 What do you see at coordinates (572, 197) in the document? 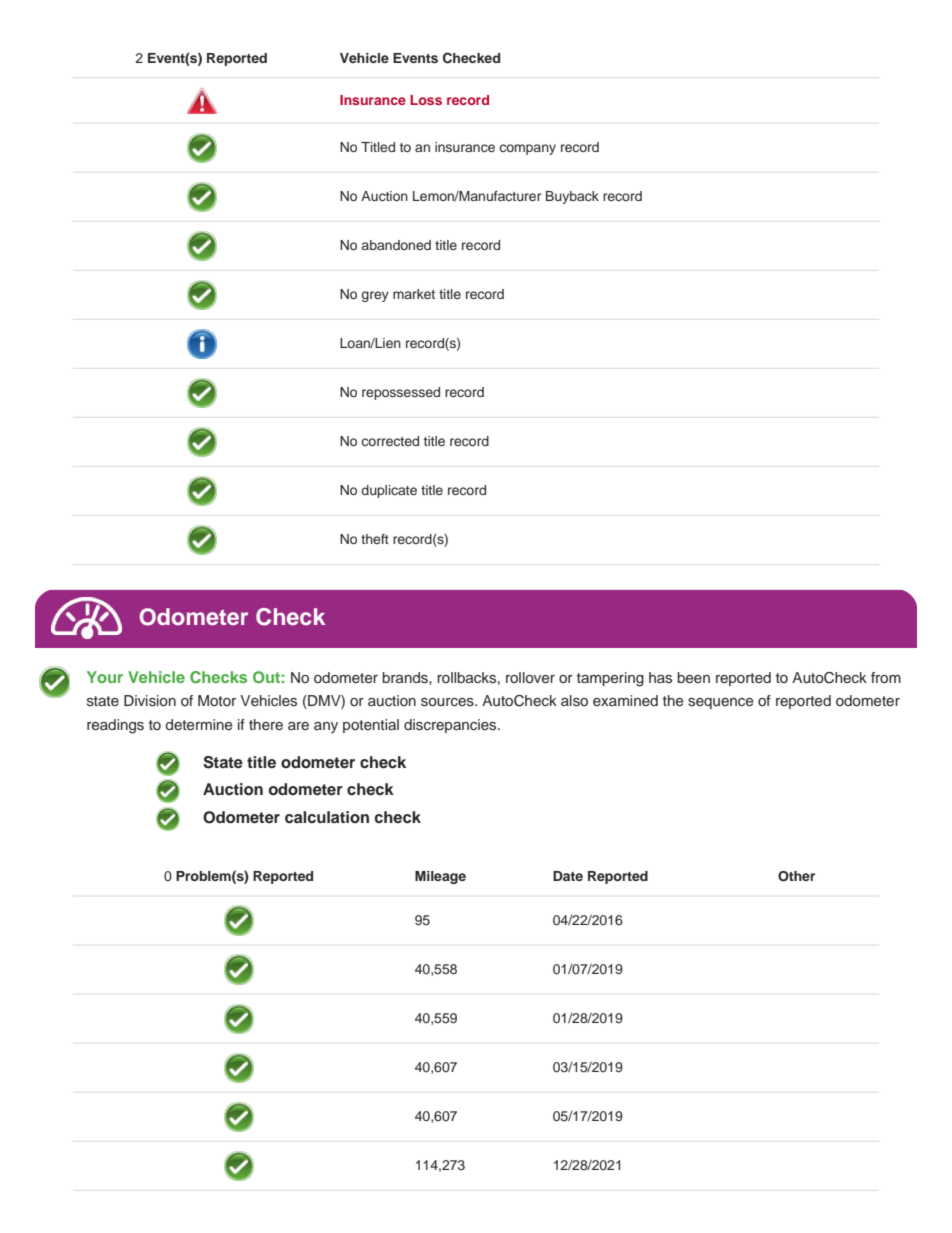
I see `Buyback` at bounding box center [572, 197].
